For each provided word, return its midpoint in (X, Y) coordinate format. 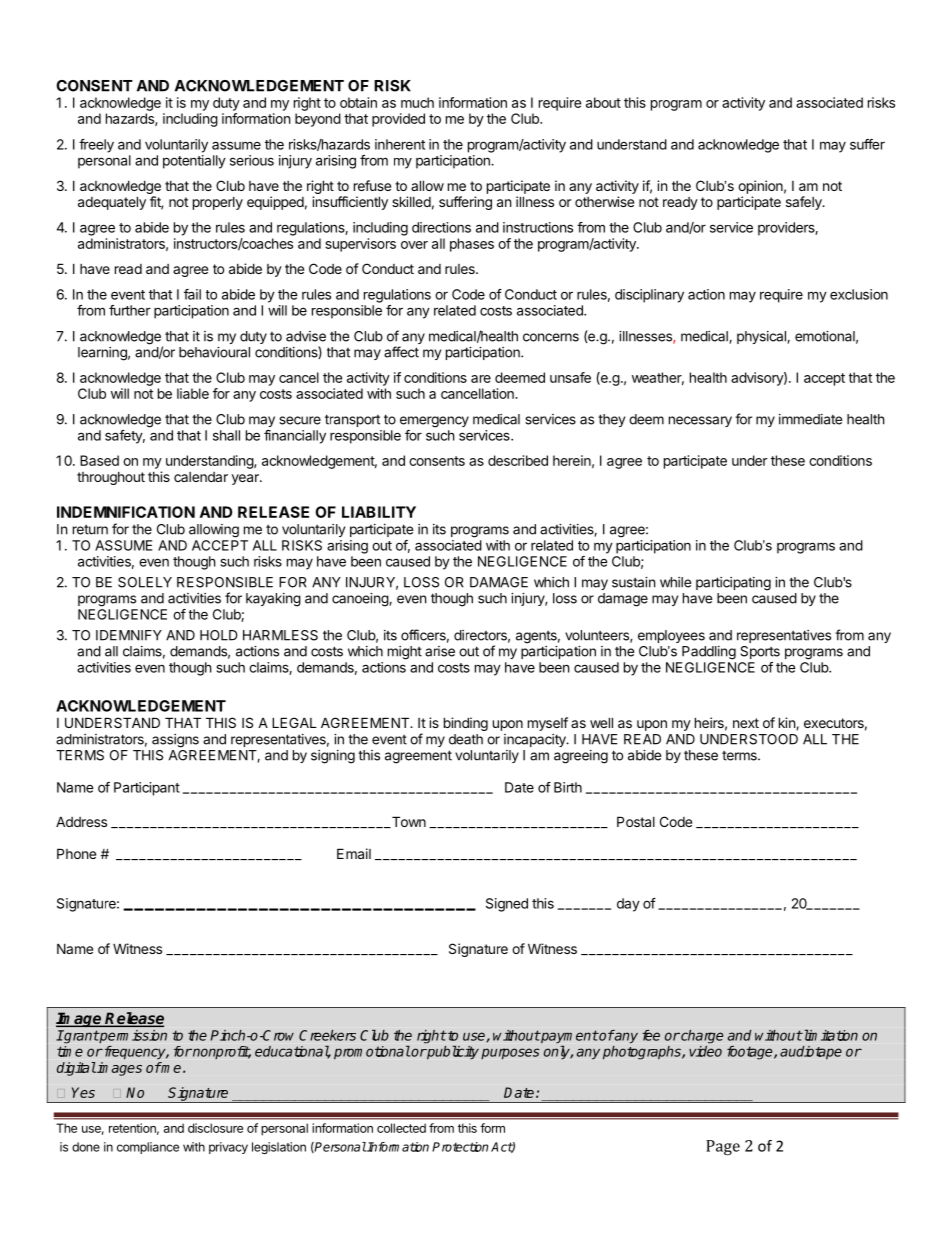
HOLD (219, 635)
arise (440, 651)
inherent (400, 144)
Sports (760, 652)
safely (805, 203)
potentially (194, 162)
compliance (148, 1148)
